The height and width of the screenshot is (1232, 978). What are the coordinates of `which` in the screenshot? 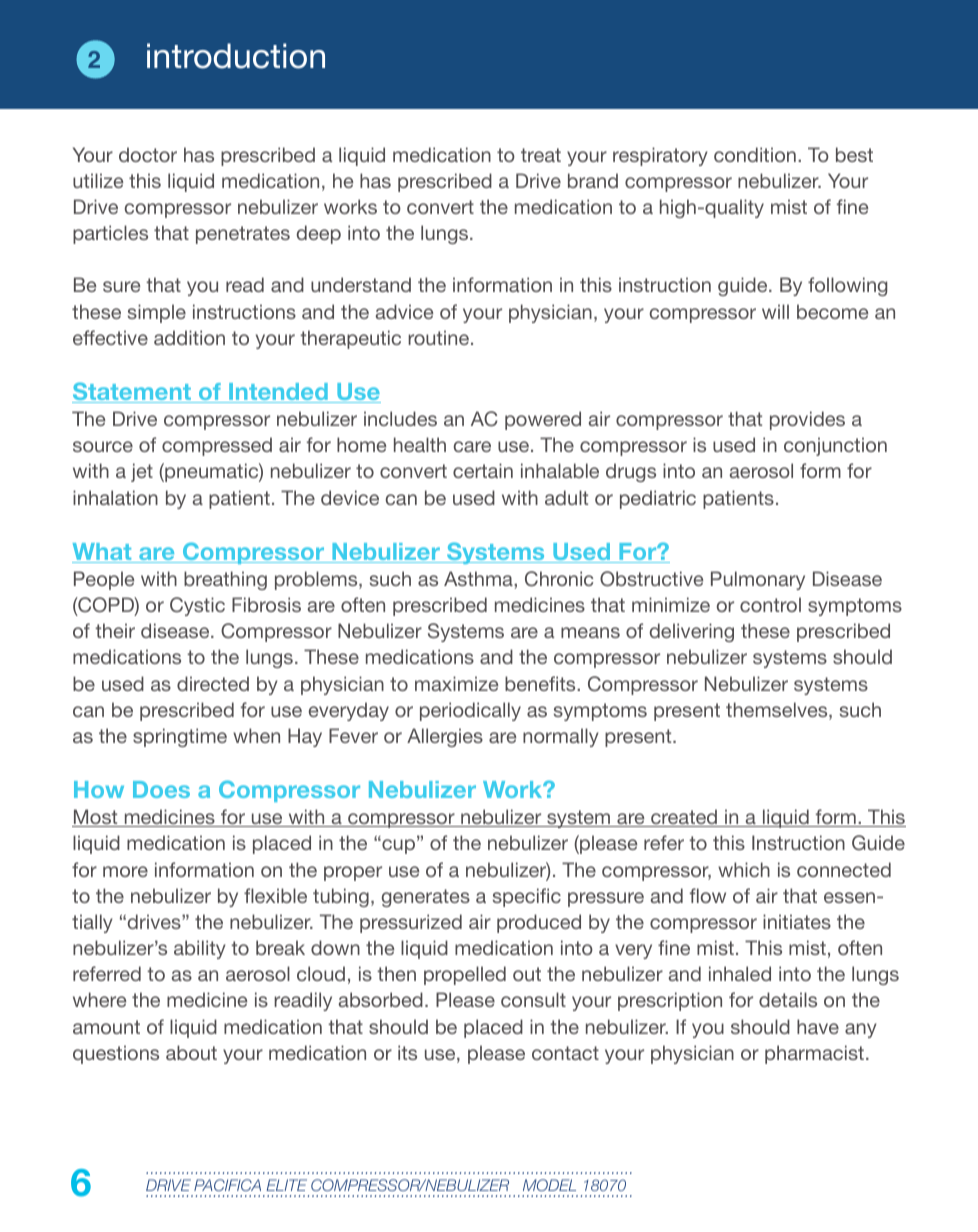 It's located at (744, 869).
